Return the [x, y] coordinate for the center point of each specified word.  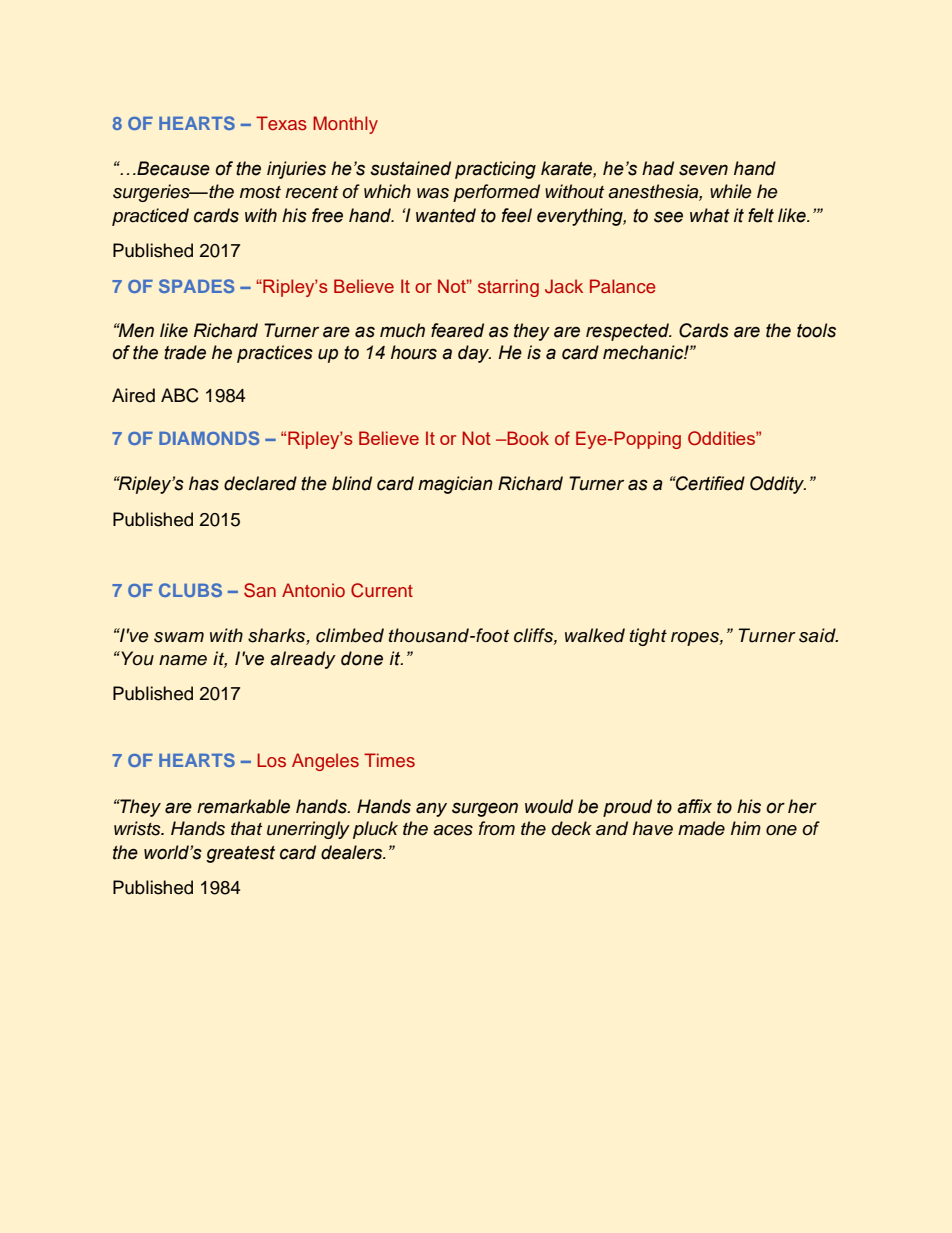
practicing [495, 170]
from [497, 828]
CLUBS [190, 590]
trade [185, 352]
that [246, 828]
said [818, 635]
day [474, 354]
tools [816, 330]
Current [382, 590]
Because [172, 168]
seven [703, 170]
